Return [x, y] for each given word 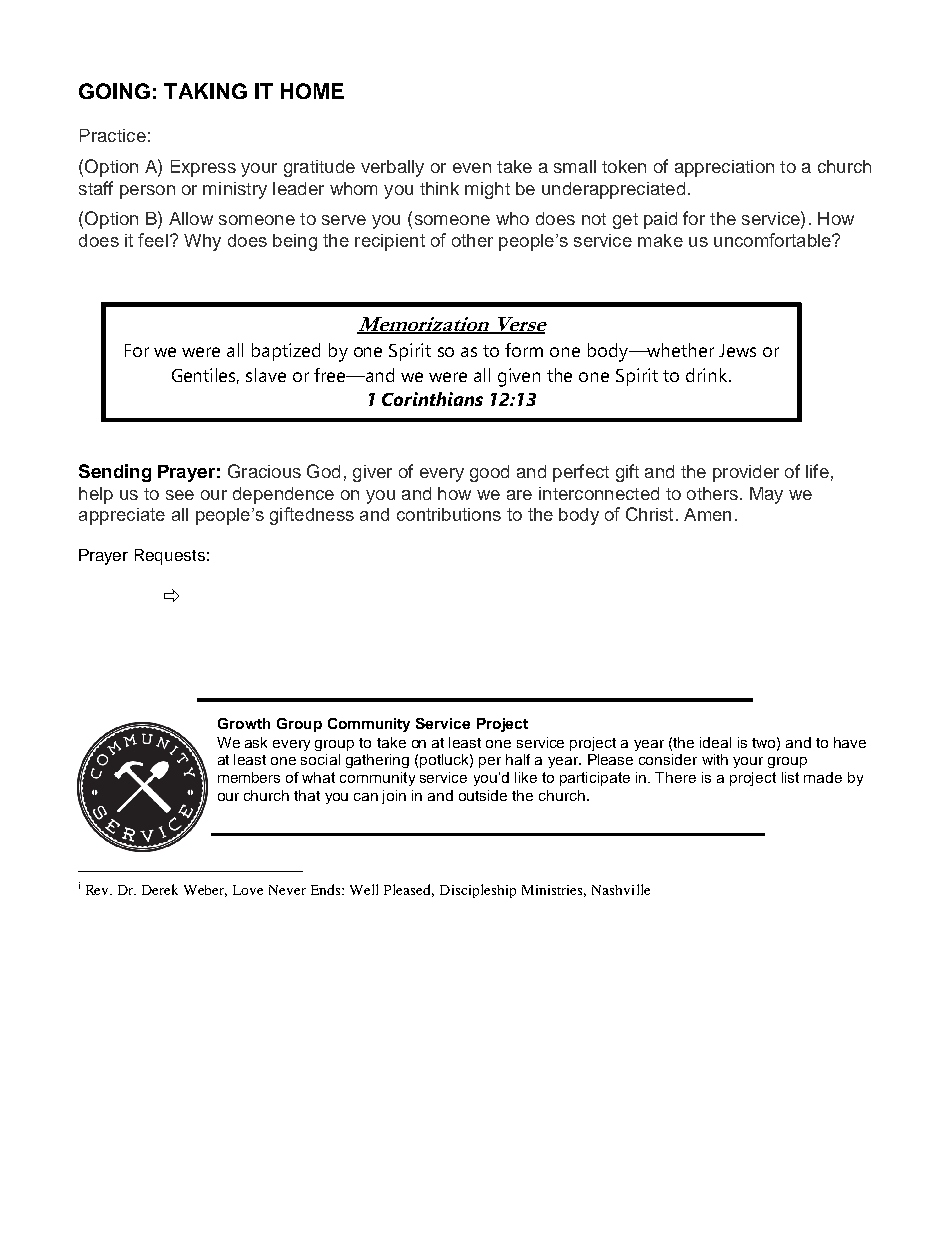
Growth [244, 723]
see [180, 495]
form [524, 350]
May [766, 495]
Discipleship [478, 891]
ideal [715, 742]
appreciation [724, 168]
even [472, 168]
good [489, 473]
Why [202, 242]
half [518, 759]
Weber [205, 891]
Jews [737, 350]
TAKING [205, 91]
